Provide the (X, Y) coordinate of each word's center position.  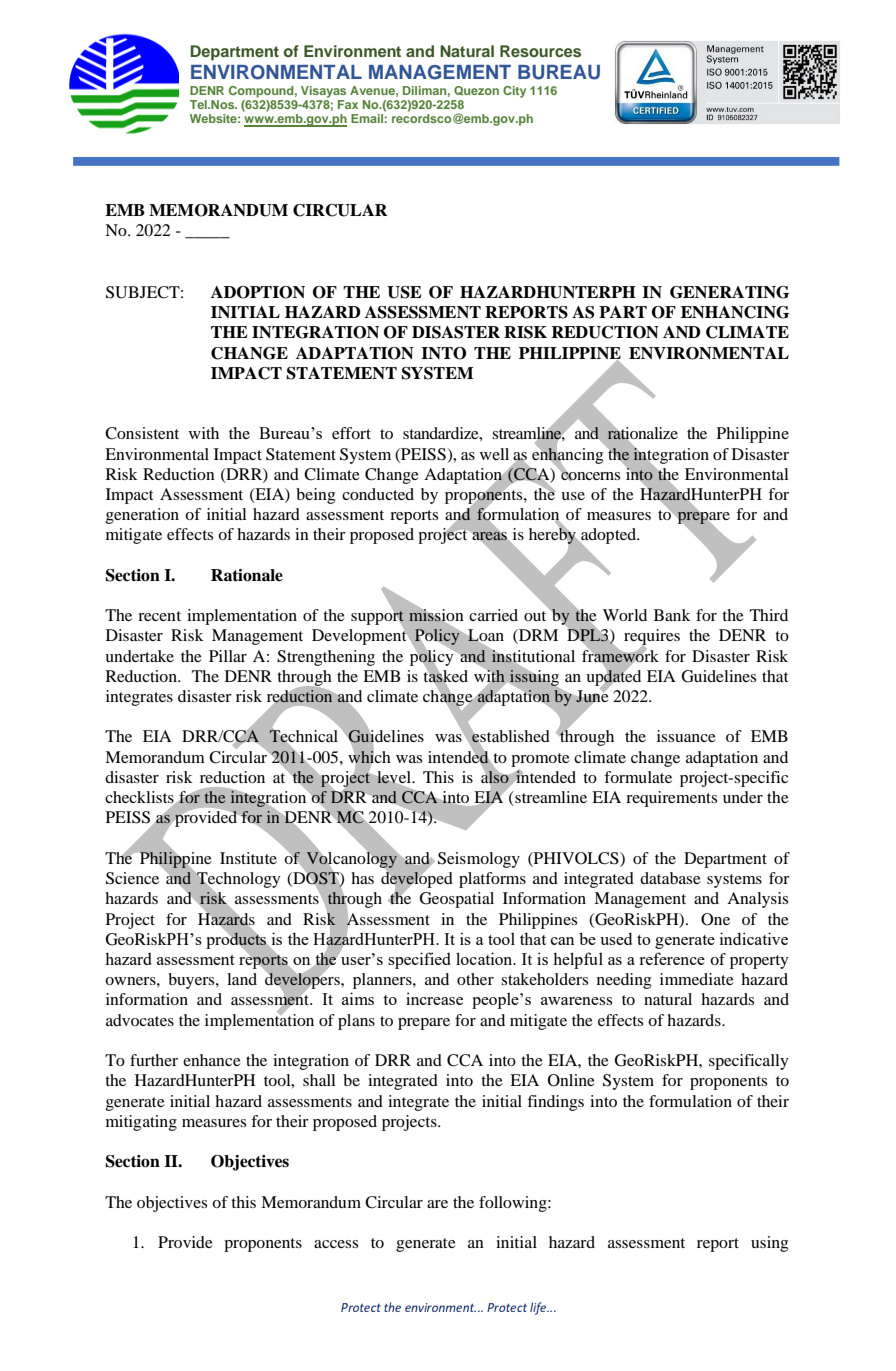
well (494, 454)
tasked (445, 676)
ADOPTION (258, 292)
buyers (192, 981)
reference (672, 958)
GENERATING (730, 292)
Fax (348, 104)
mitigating (141, 1123)
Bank (672, 615)
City (514, 92)
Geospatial (457, 900)
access (336, 1244)
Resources (540, 51)
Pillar (228, 656)
